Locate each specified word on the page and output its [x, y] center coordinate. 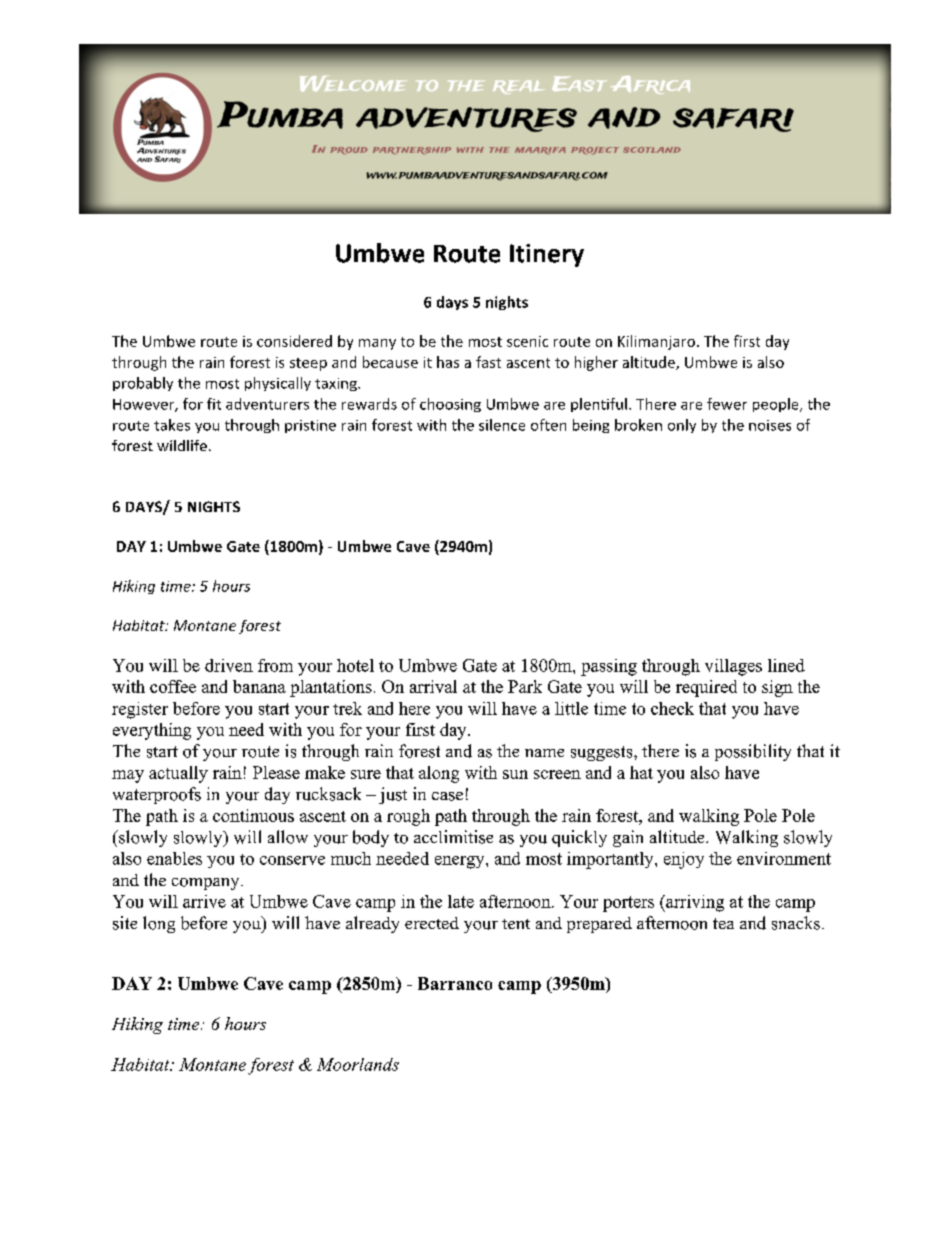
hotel [355, 665]
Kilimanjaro [656, 342]
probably [143, 384]
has [448, 362]
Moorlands [358, 1064]
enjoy [684, 860]
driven [229, 665]
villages [733, 667]
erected [432, 923]
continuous [253, 815]
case [447, 796]
